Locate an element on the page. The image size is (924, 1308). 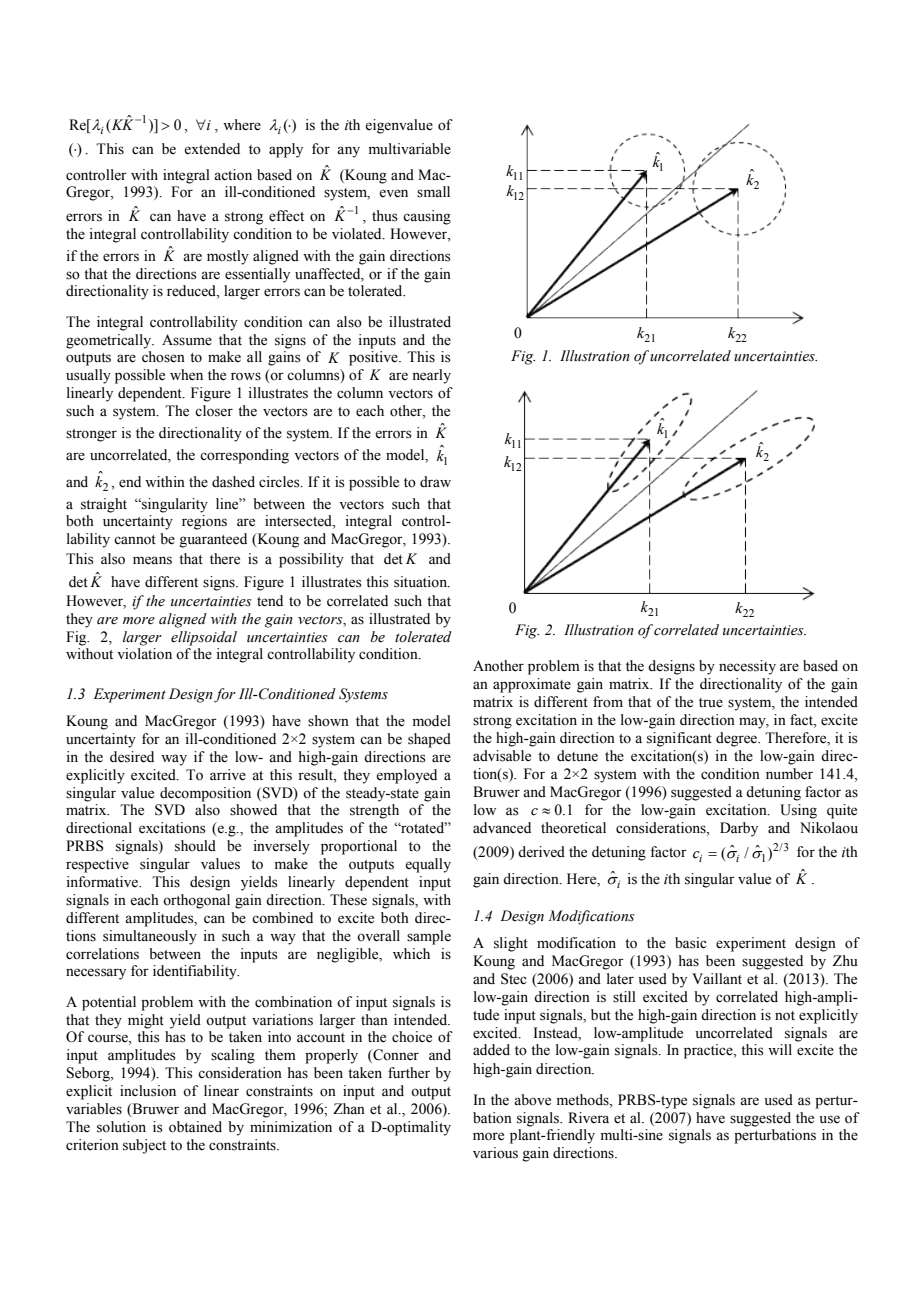
obtained is located at coordinates (195, 1127).
